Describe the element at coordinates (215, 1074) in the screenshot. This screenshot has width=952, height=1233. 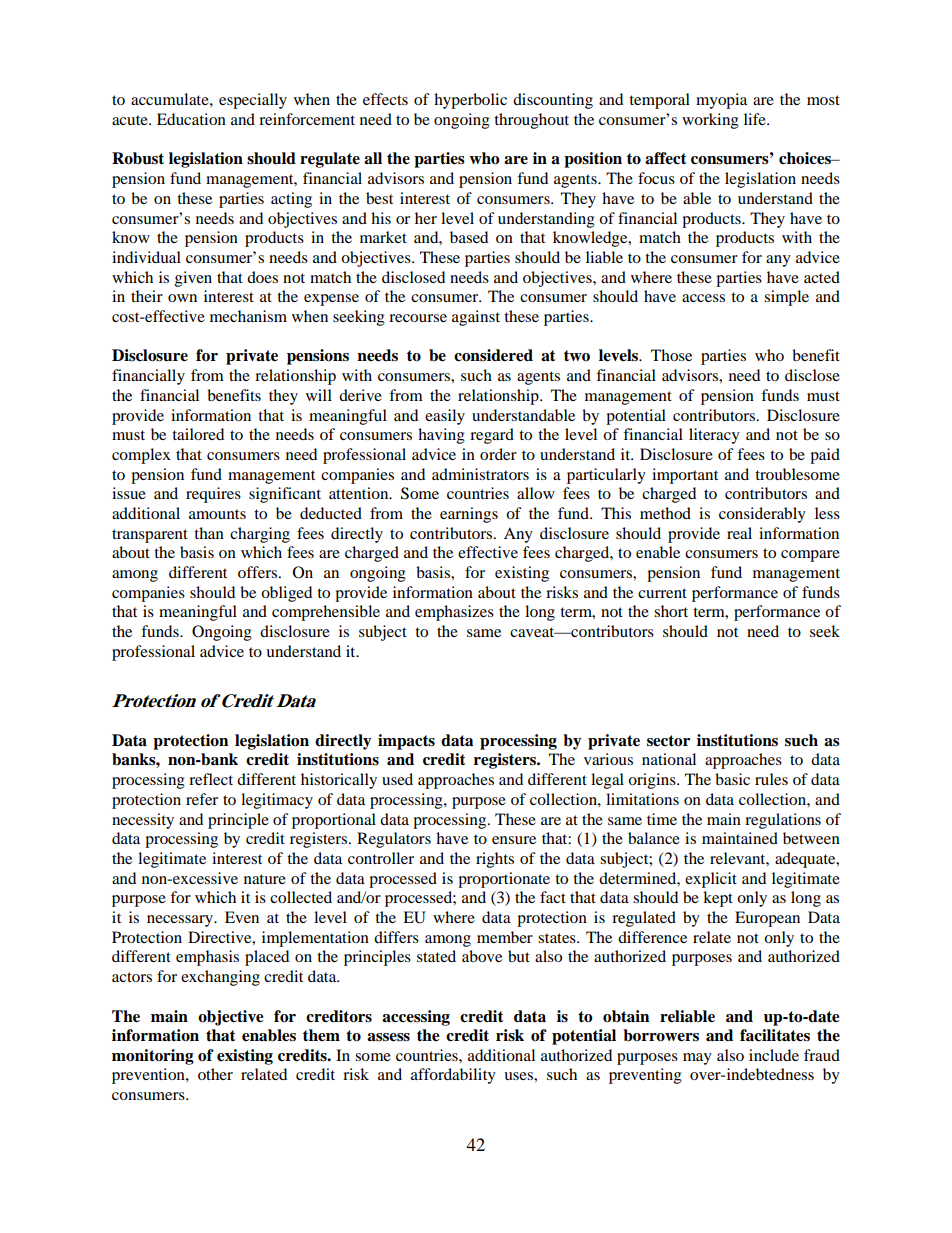
I see `other` at that location.
